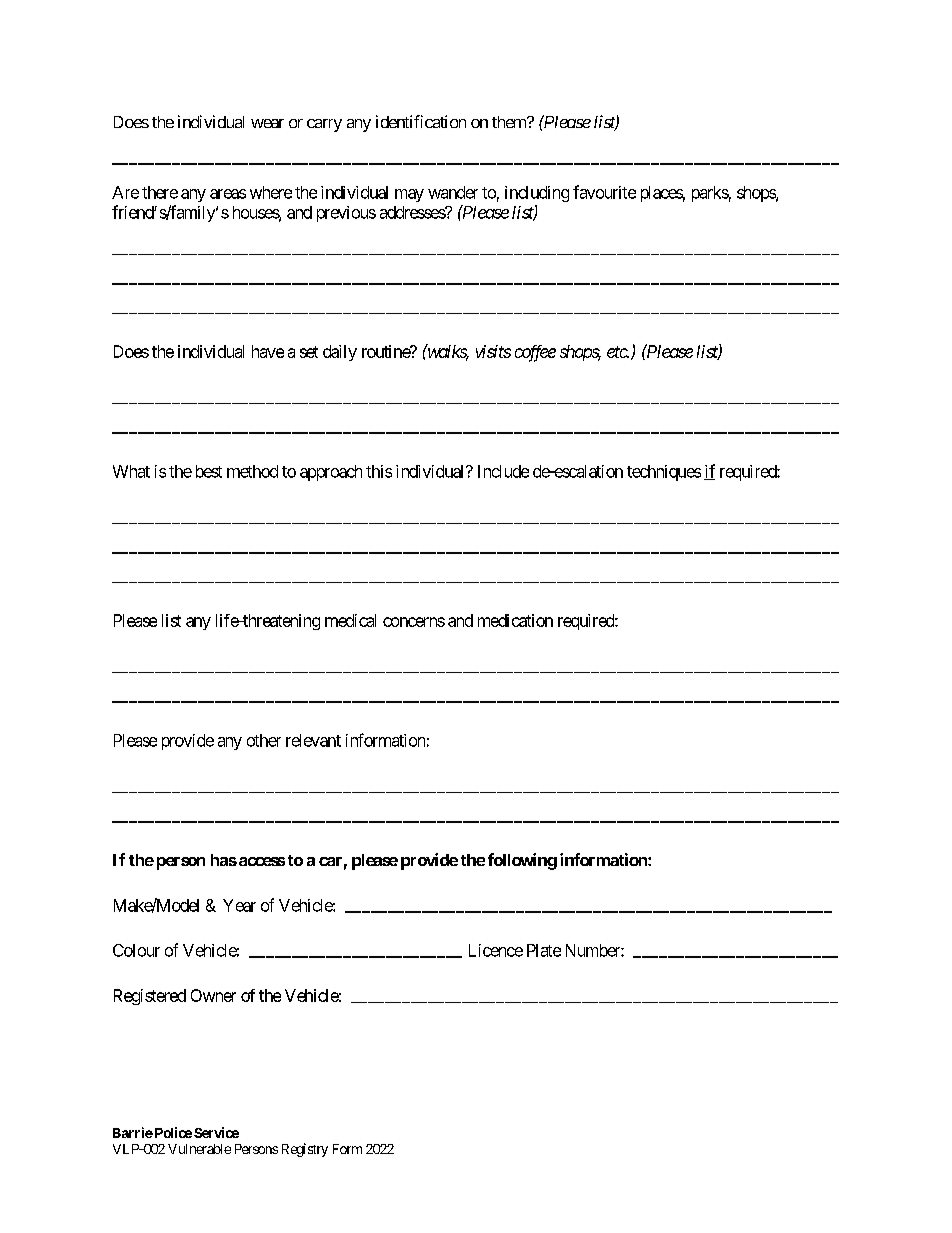  I want to click on identification, so click(421, 121).
